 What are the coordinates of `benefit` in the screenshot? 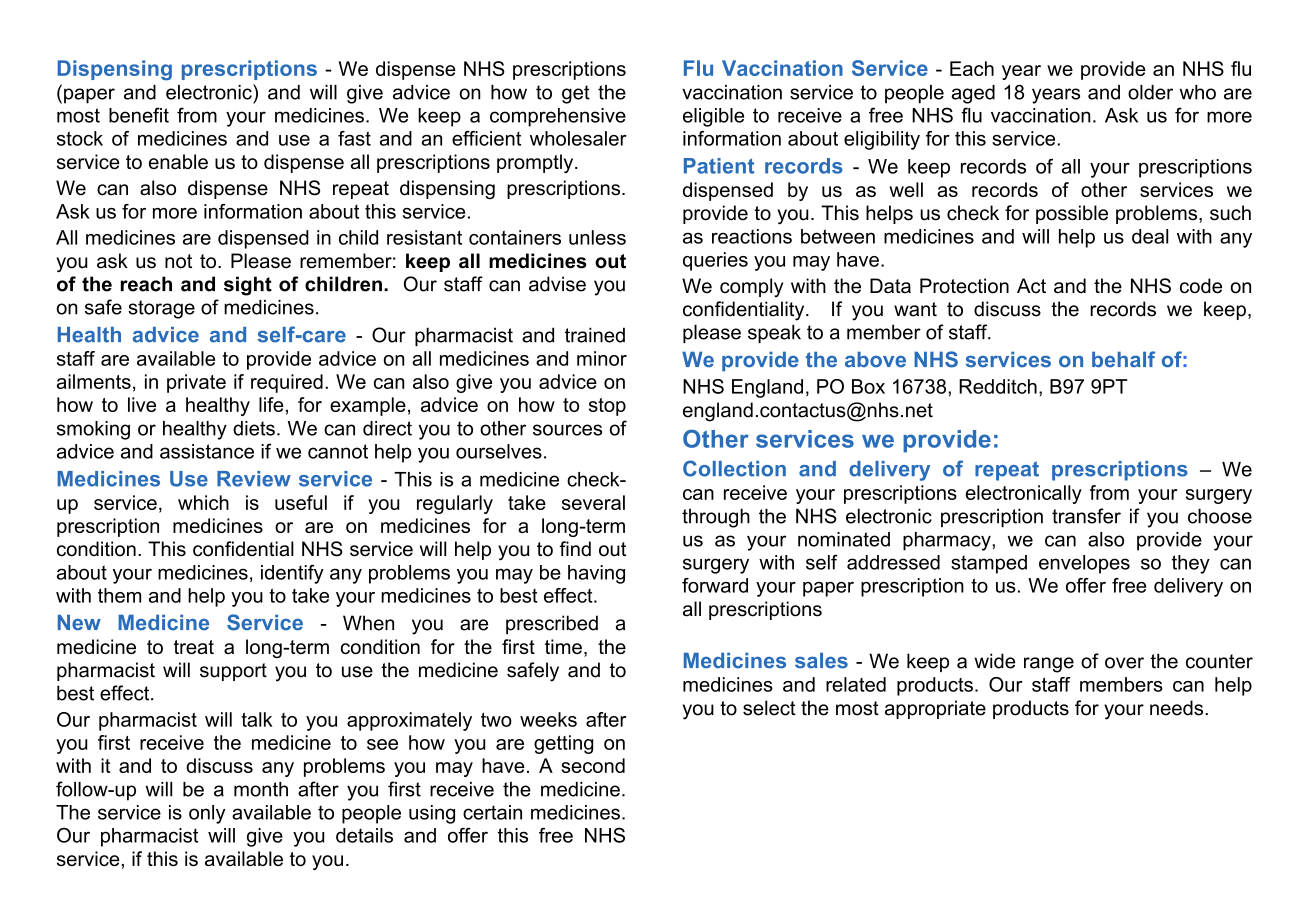 It's located at (139, 115).
